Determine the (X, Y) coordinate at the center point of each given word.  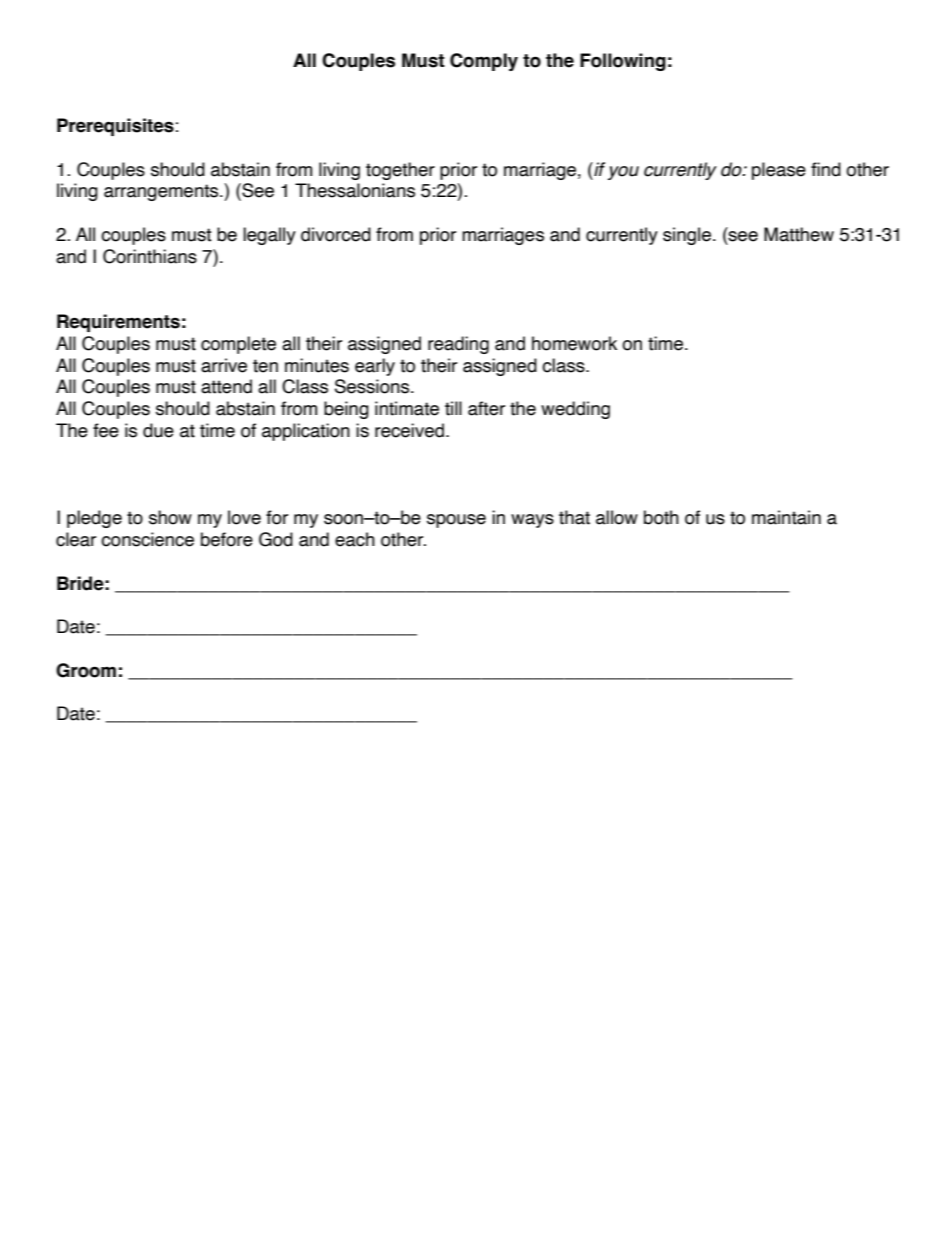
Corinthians (150, 256)
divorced (336, 234)
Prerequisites (115, 127)
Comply (484, 62)
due (158, 430)
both (661, 517)
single (687, 236)
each (355, 539)
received (409, 430)
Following (623, 62)
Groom (86, 670)
